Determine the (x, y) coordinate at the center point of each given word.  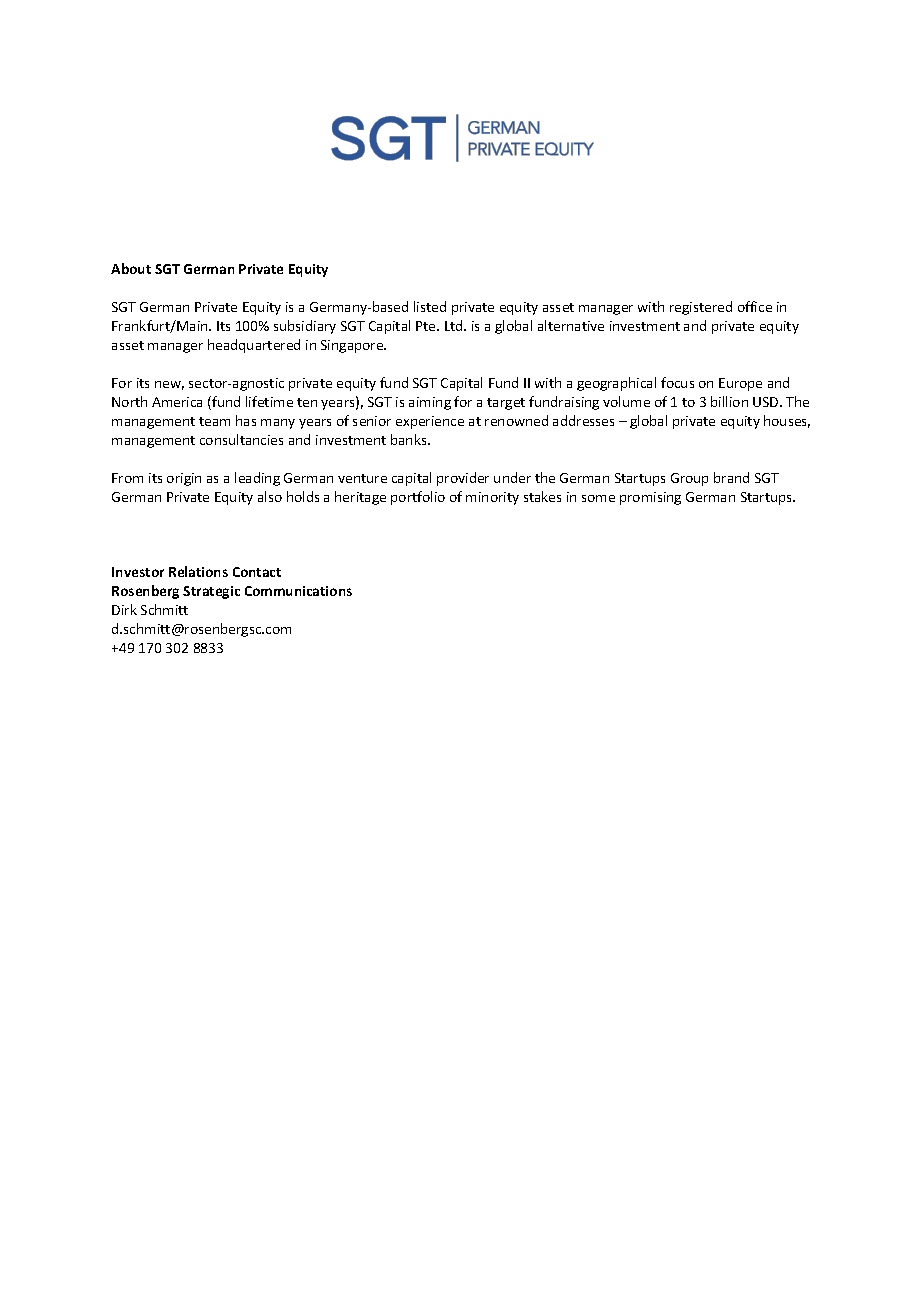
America (177, 402)
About (131, 268)
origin (184, 479)
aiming (430, 403)
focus (677, 382)
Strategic (211, 592)
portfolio (418, 498)
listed (430, 306)
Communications (298, 591)
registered (701, 308)
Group (689, 479)
